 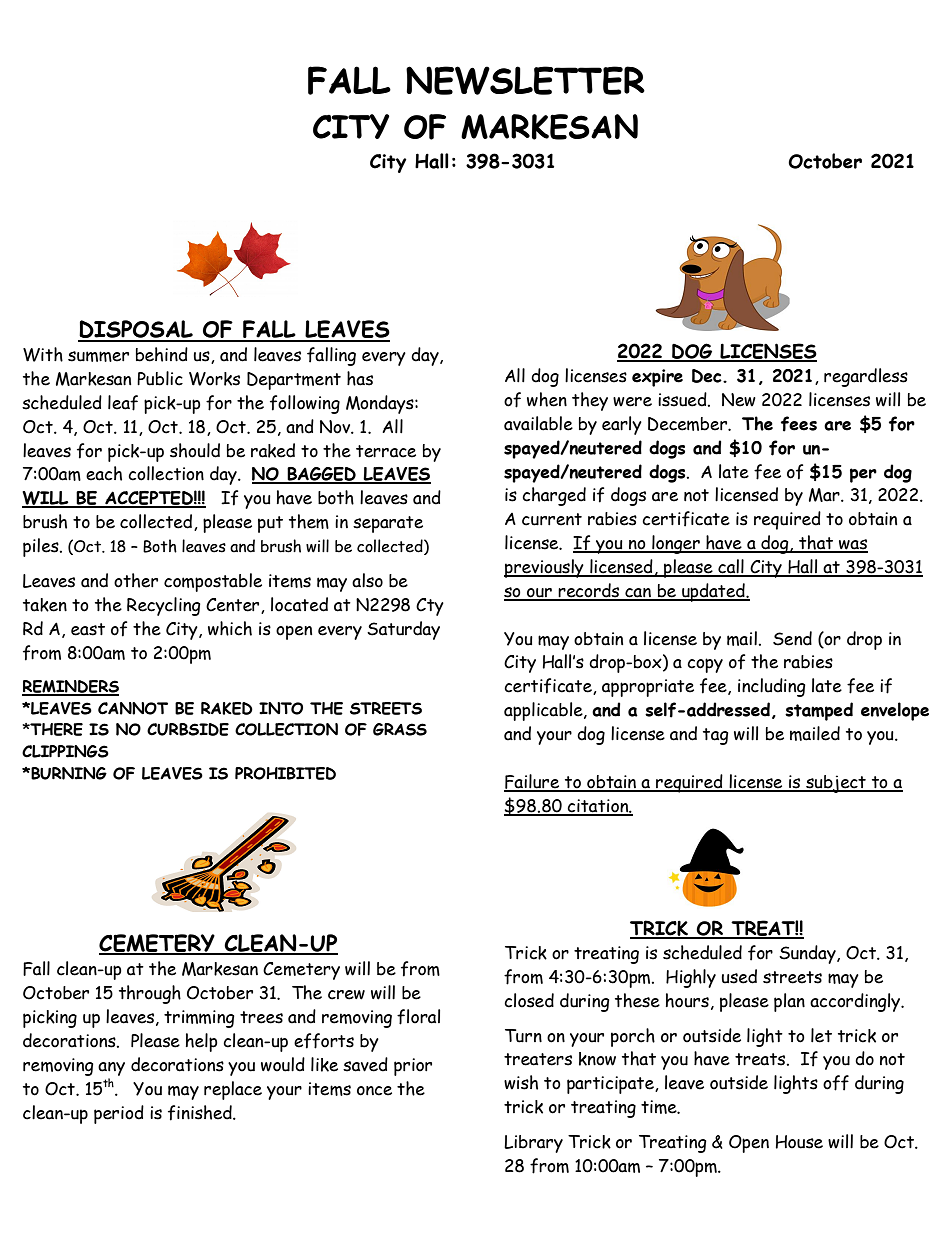 I want to click on House, so click(x=799, y=1142).
